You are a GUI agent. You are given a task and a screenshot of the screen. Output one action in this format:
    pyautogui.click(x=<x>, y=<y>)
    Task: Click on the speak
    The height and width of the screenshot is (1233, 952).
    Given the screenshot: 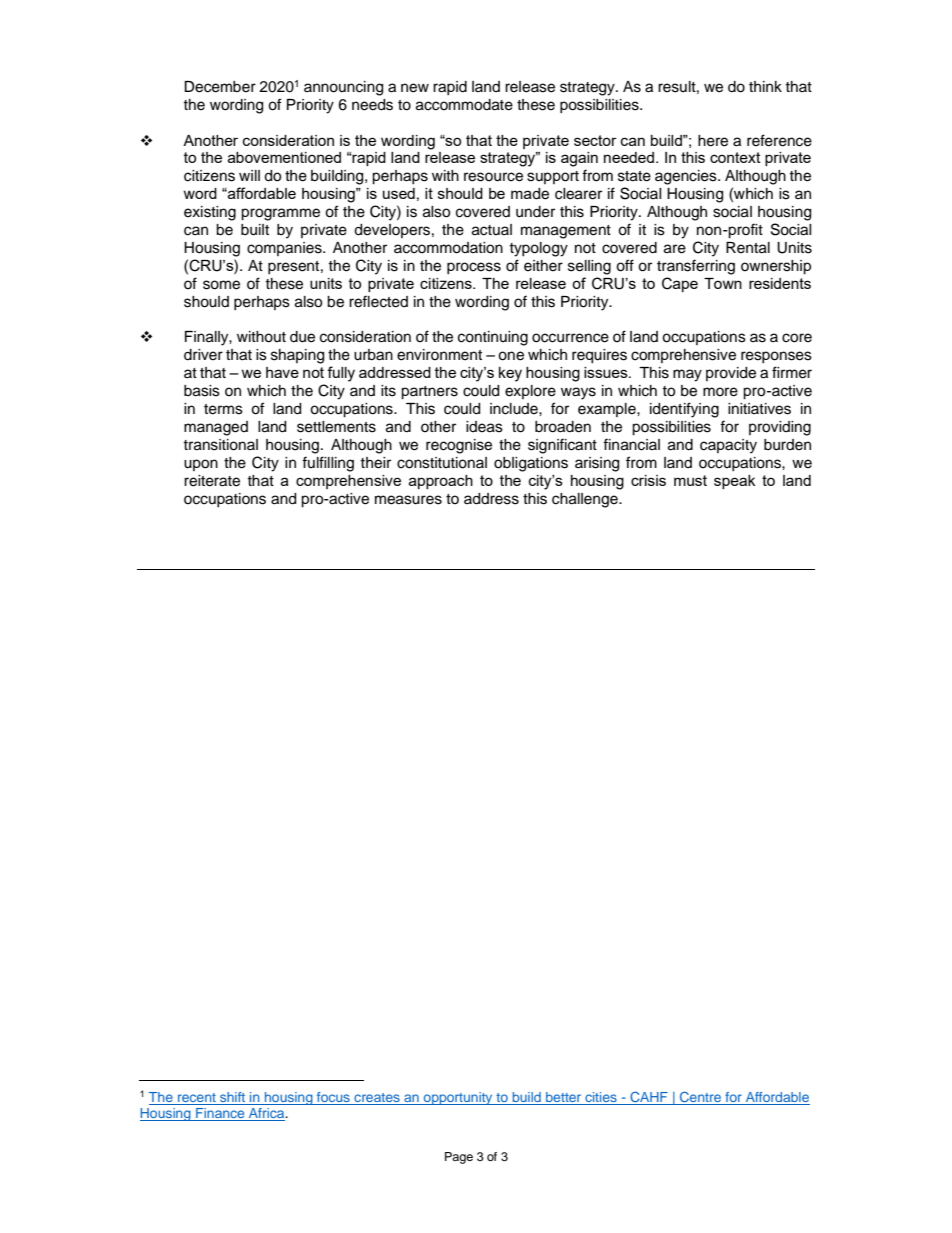 What is the action you would take?
    pyautogui.click(x=734, y=482)
